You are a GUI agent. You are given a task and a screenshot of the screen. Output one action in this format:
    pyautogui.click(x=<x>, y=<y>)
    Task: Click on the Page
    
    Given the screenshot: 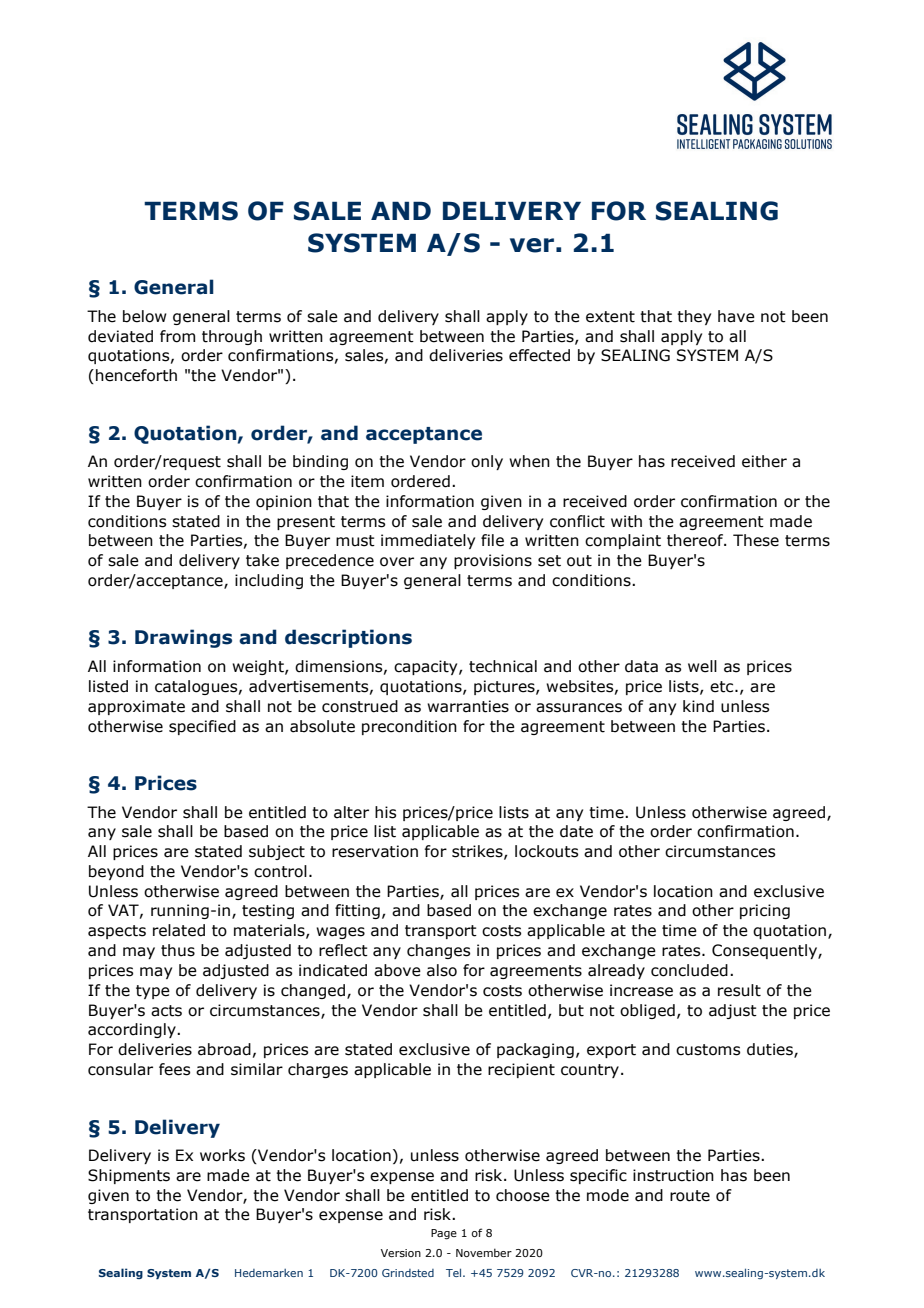 What is the action you would take?
    pyautogui.click(x=444, y=1234)
